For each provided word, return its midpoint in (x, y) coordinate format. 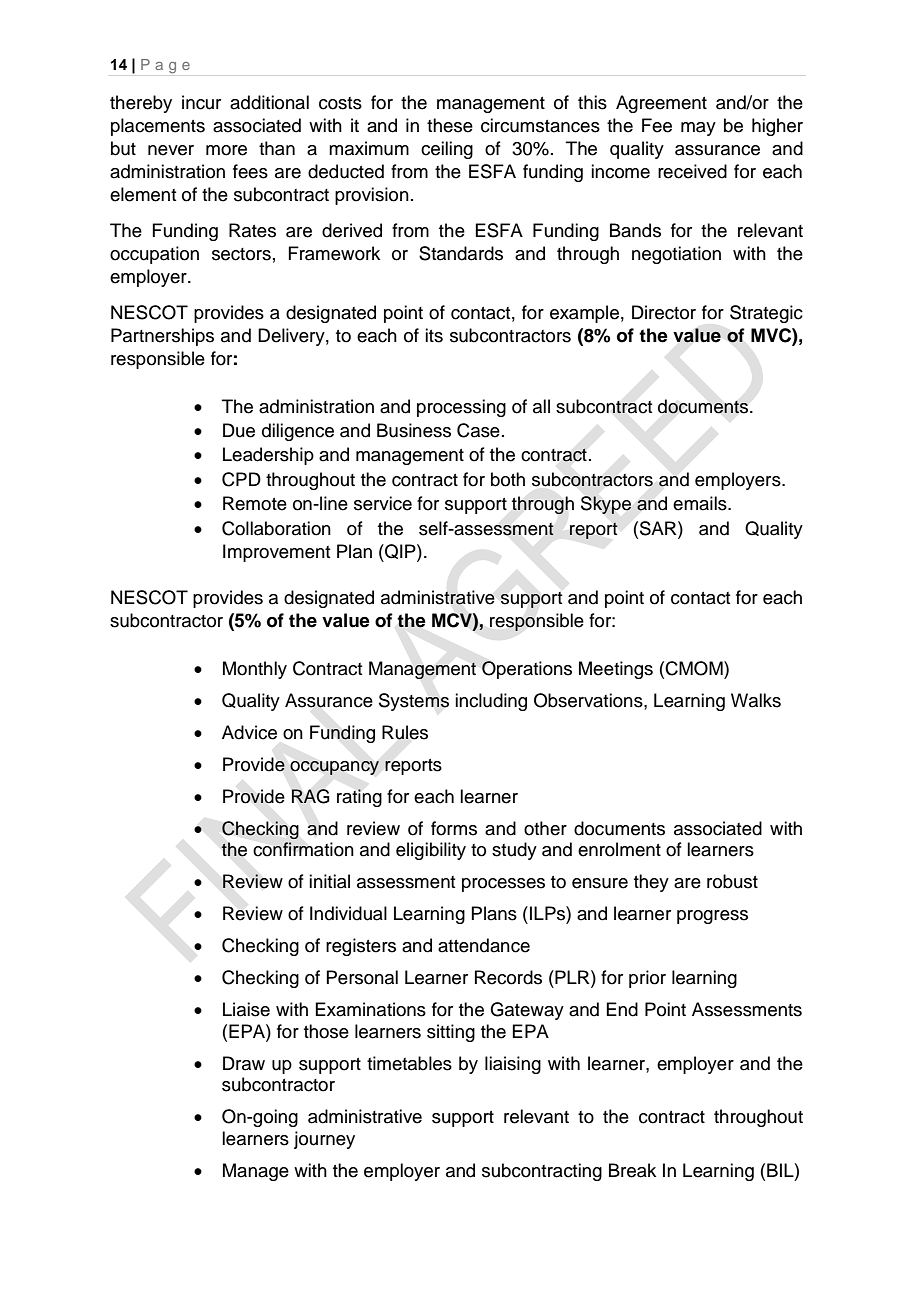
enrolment (619, 849)
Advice (249, 732)
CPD (241, 479)
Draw (244, 1063)
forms (454, 828)
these (450, 125)
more (226, 150)
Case (478, 430)
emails (701, 503)
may (698, 129)
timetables (409, 1063)
